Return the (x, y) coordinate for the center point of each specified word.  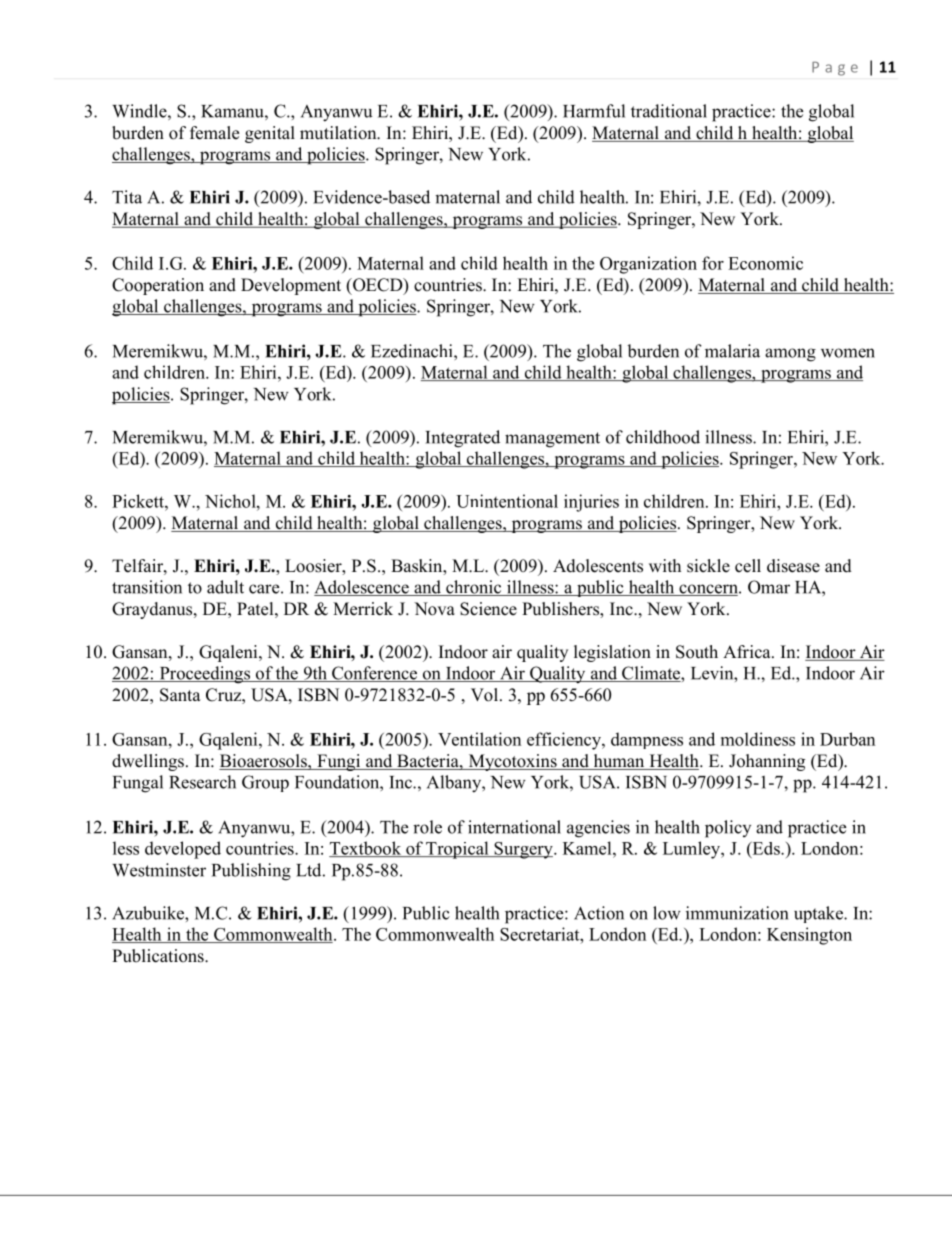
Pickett (139, 501)
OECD (378, 286)
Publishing (251, 872)
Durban (847, 739)
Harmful (594, 111)
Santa (180, 695)
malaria (732, 351)
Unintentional (507, 501)
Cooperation (158, 286)
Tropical (457, 850)
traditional (669, 111)
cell (748, 566)
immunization (737, 913)
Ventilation (479, 739)
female (214, 133)
